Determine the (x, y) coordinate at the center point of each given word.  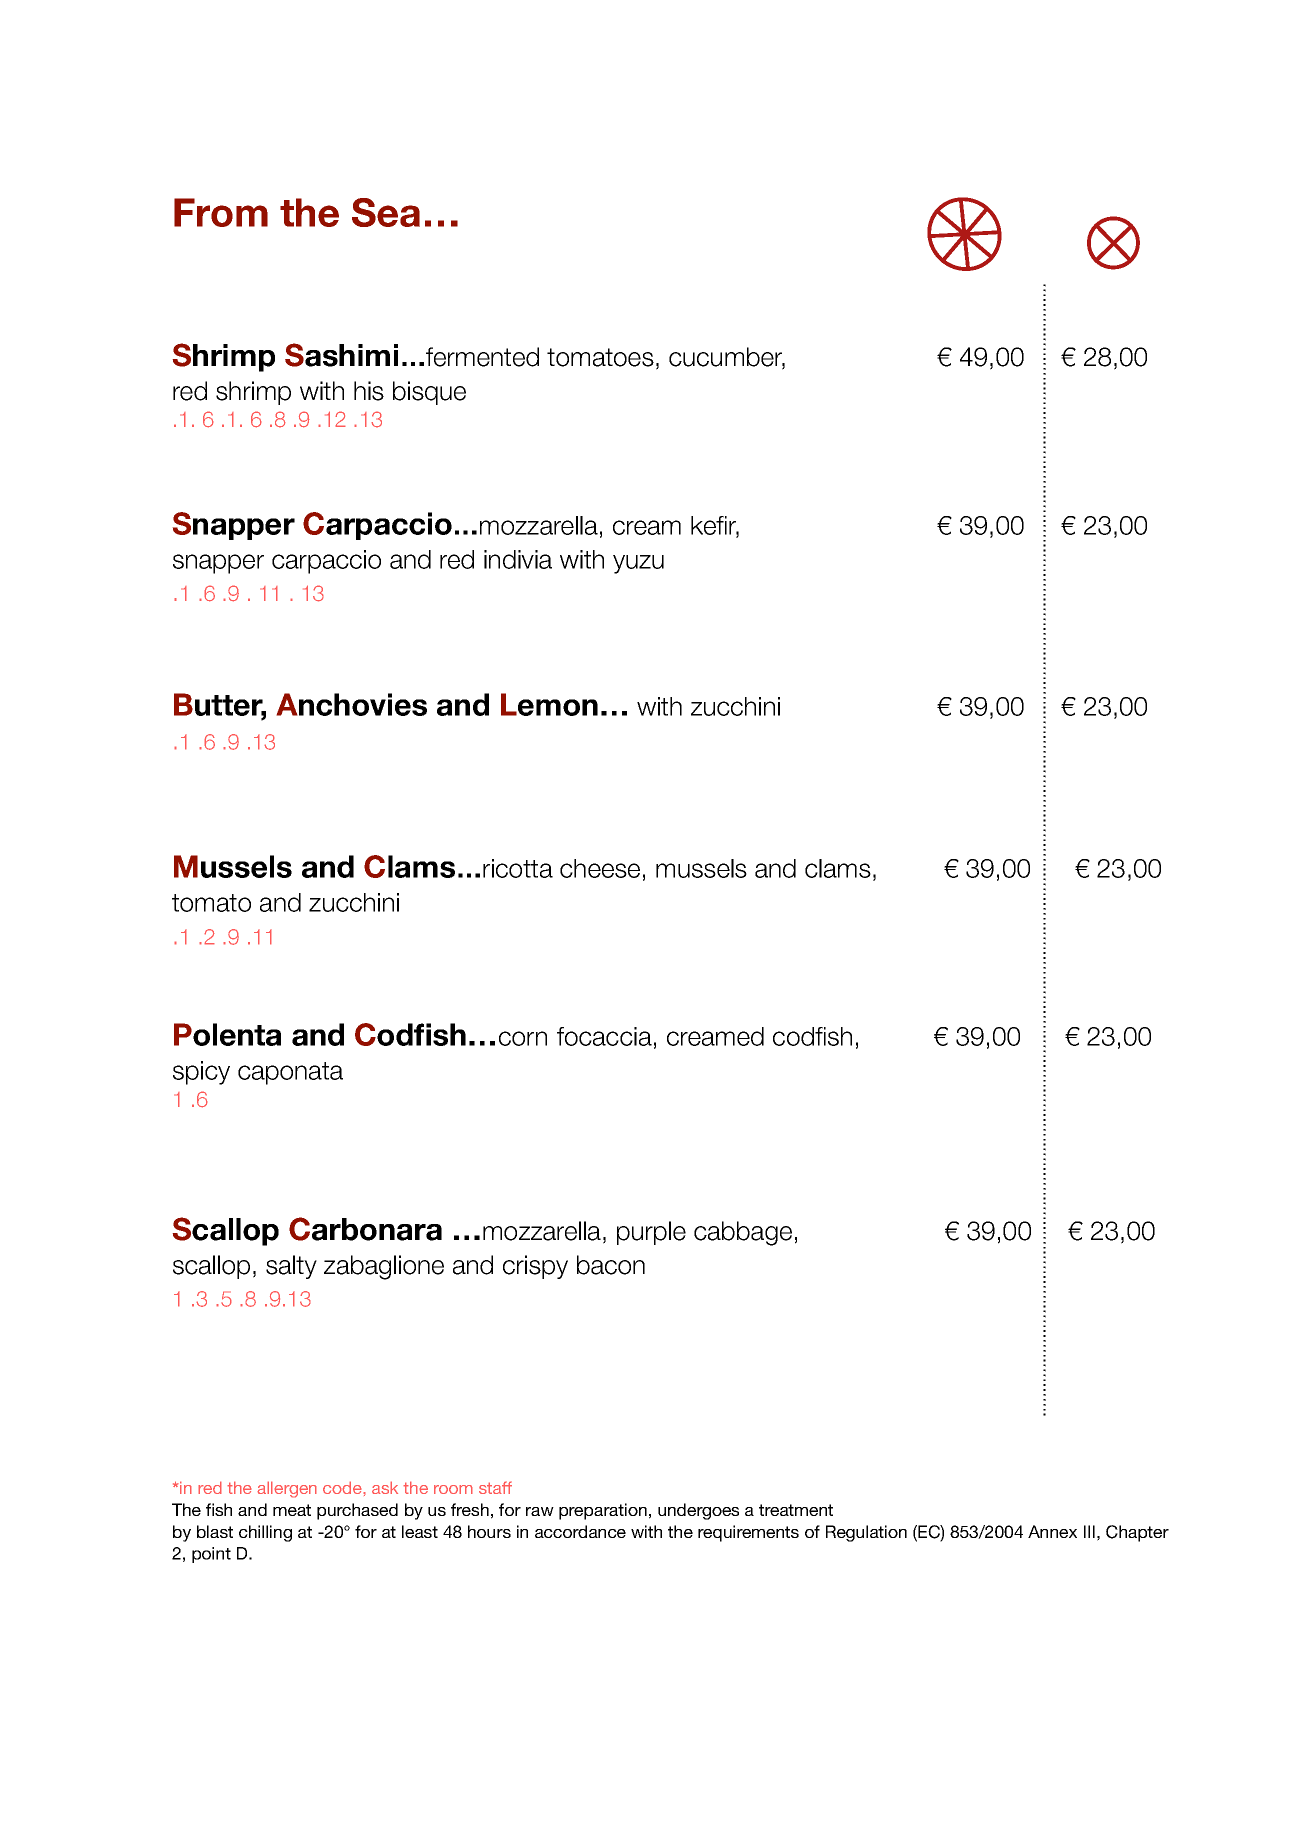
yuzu (638, 564)
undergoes (698, 1511)
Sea (386, 212)
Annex (1052, 1531)
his (369, 391)
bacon (611, 1265)
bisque (429, 393)
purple (651, 1233)
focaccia (604, 1036)
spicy (201, 1073)
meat (292, 1510)
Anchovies (351, 704)
